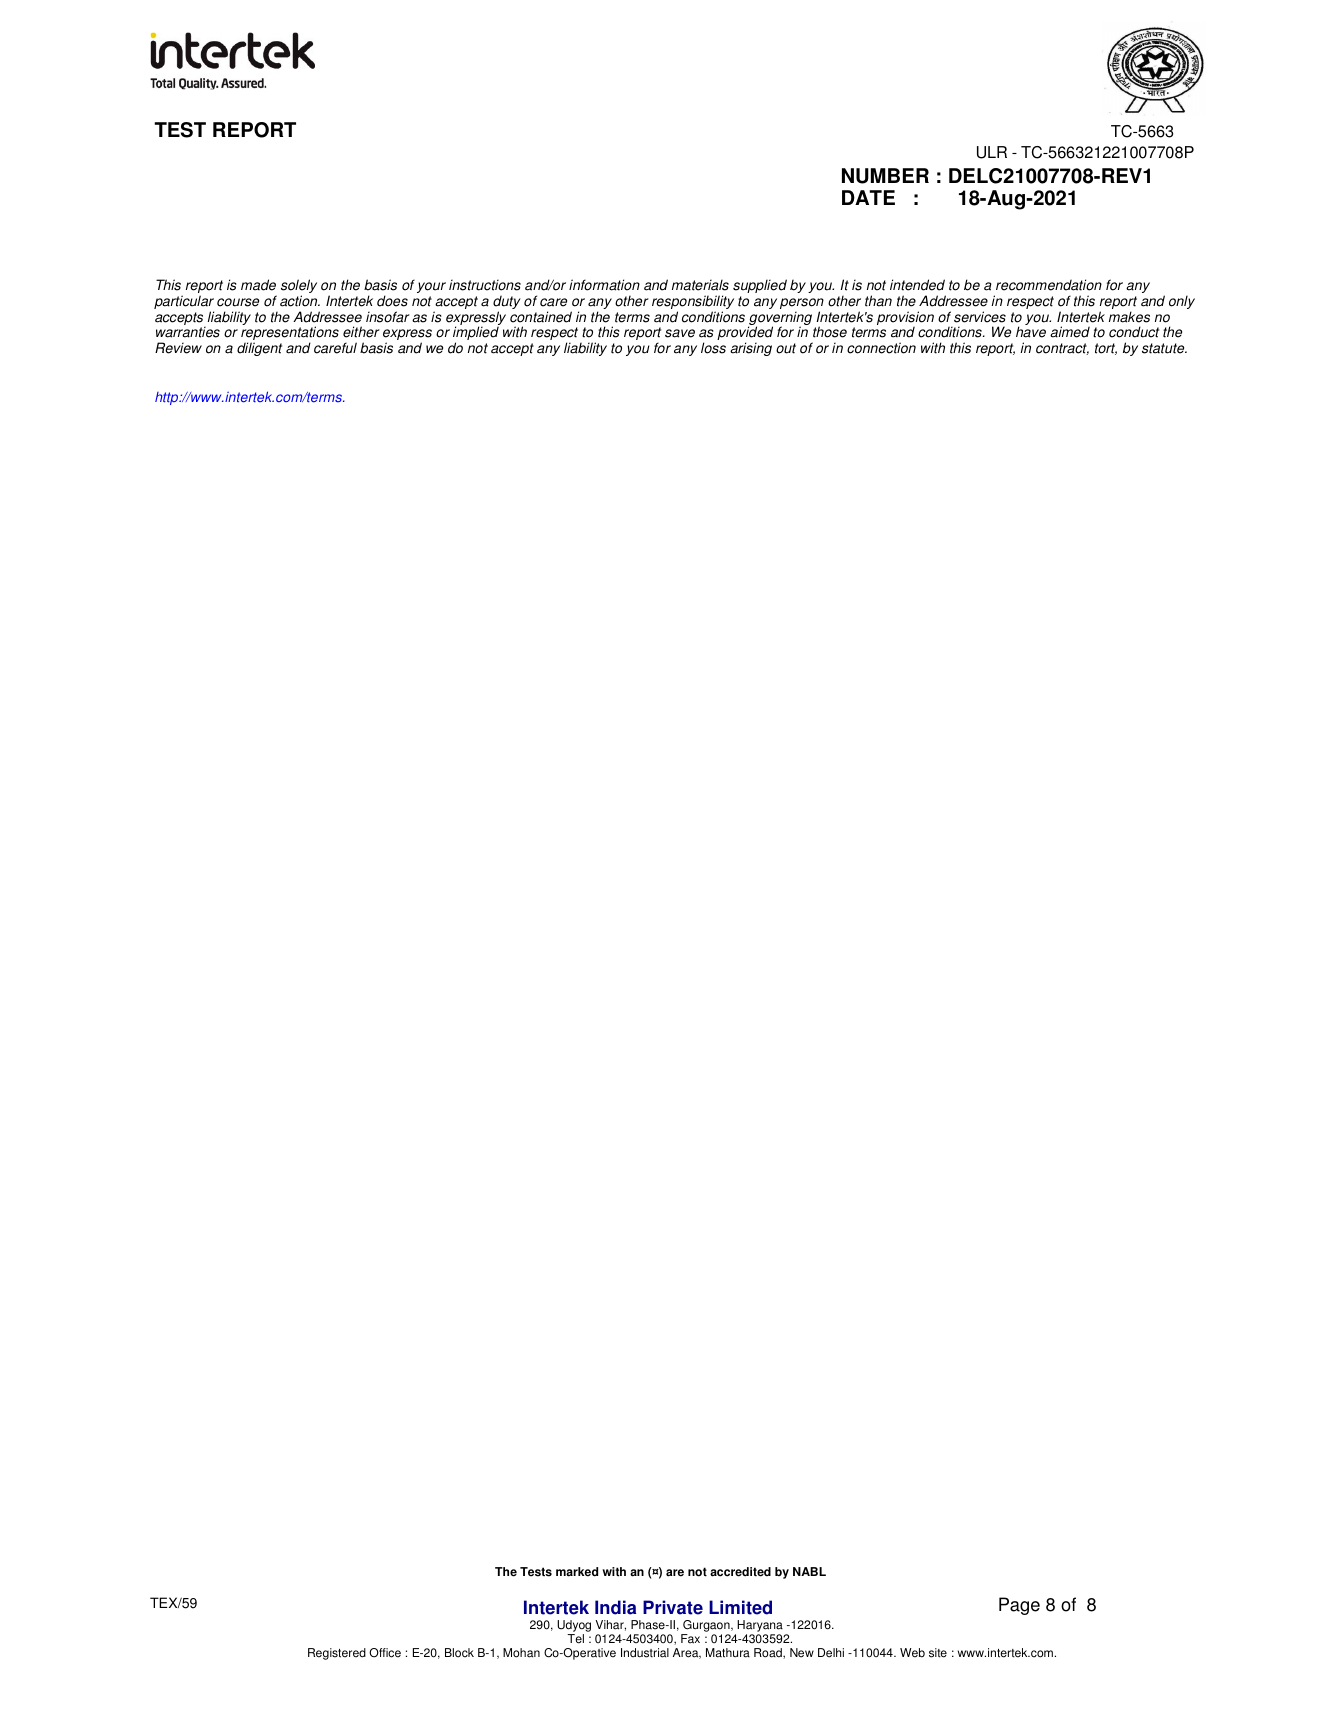 This image has width=1336, height=1729. I want to click on diligent, so click(259, 349).
